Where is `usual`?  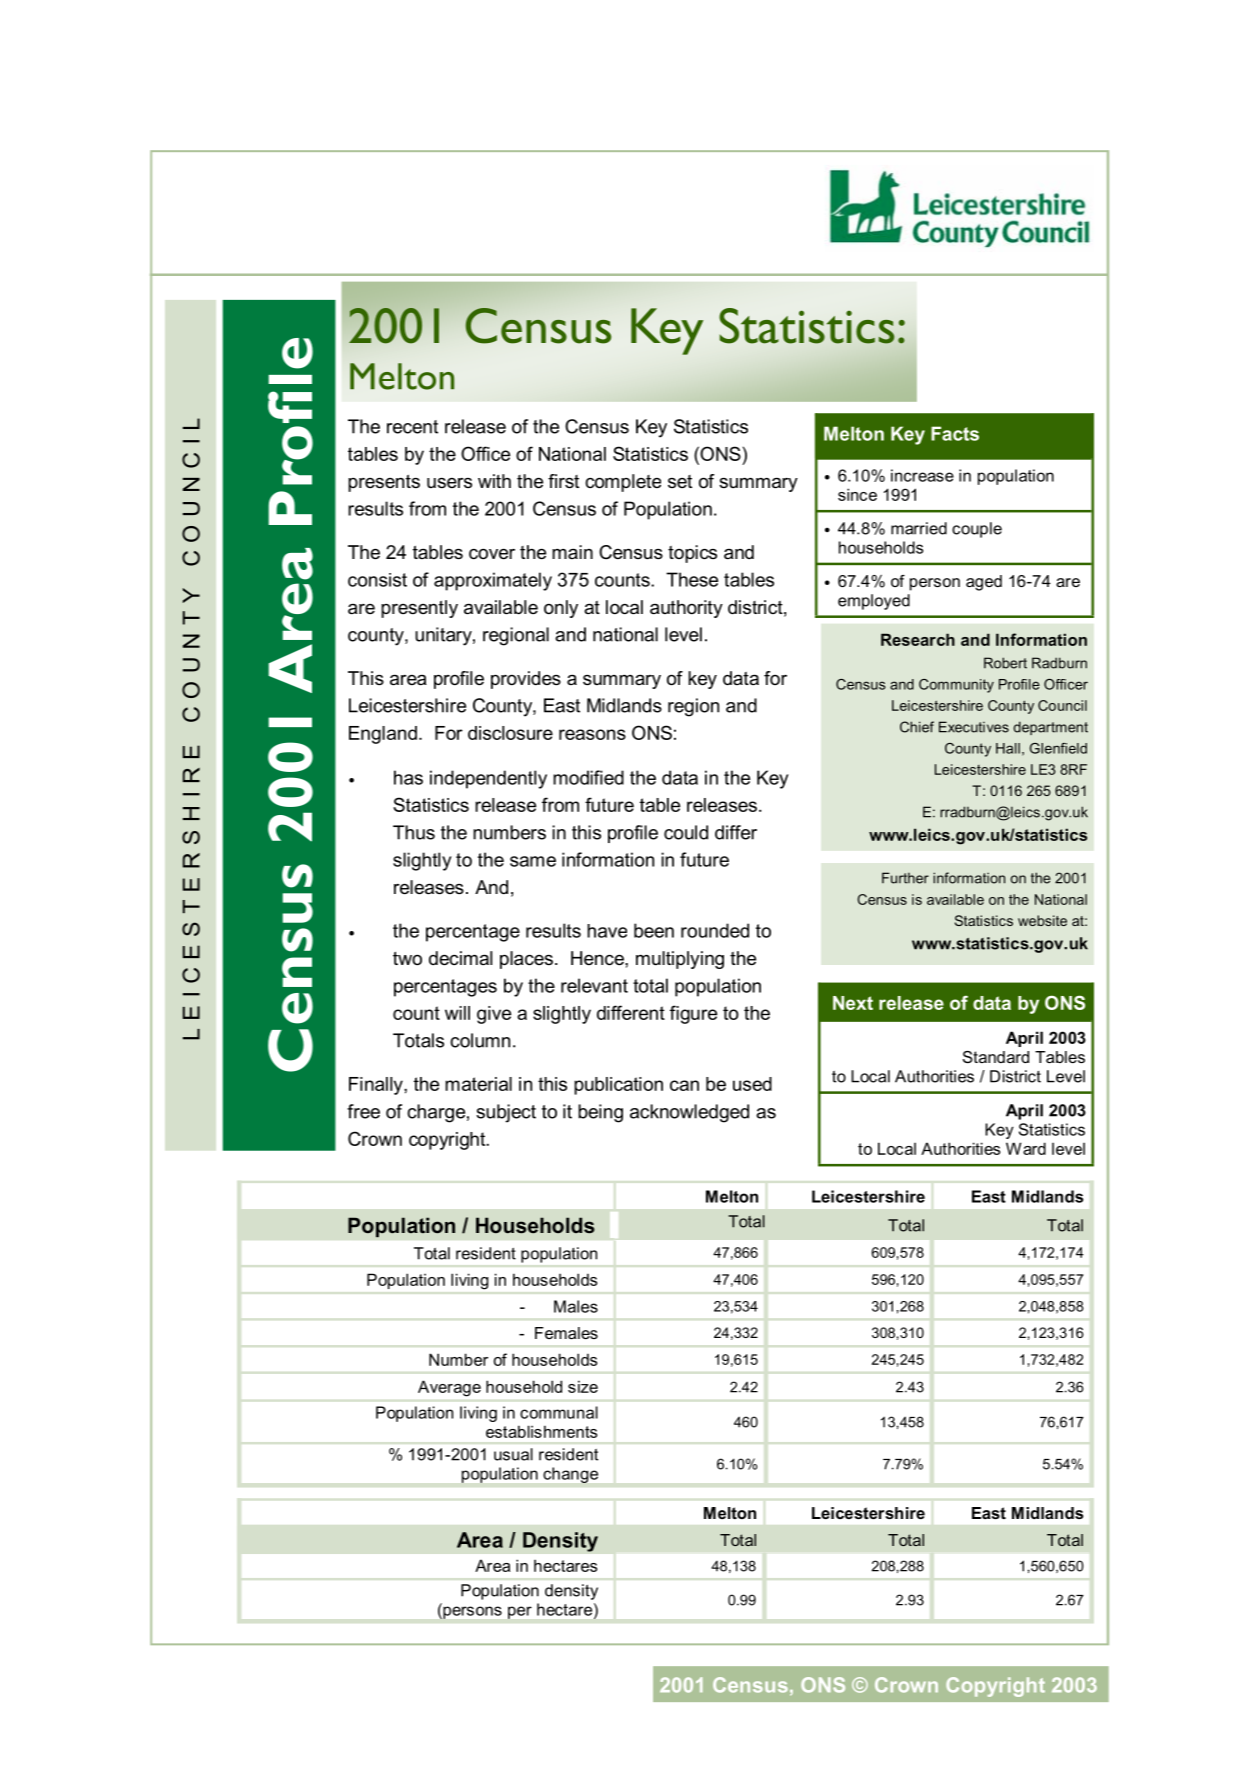 usual is located at coordinates (513, 1454).
